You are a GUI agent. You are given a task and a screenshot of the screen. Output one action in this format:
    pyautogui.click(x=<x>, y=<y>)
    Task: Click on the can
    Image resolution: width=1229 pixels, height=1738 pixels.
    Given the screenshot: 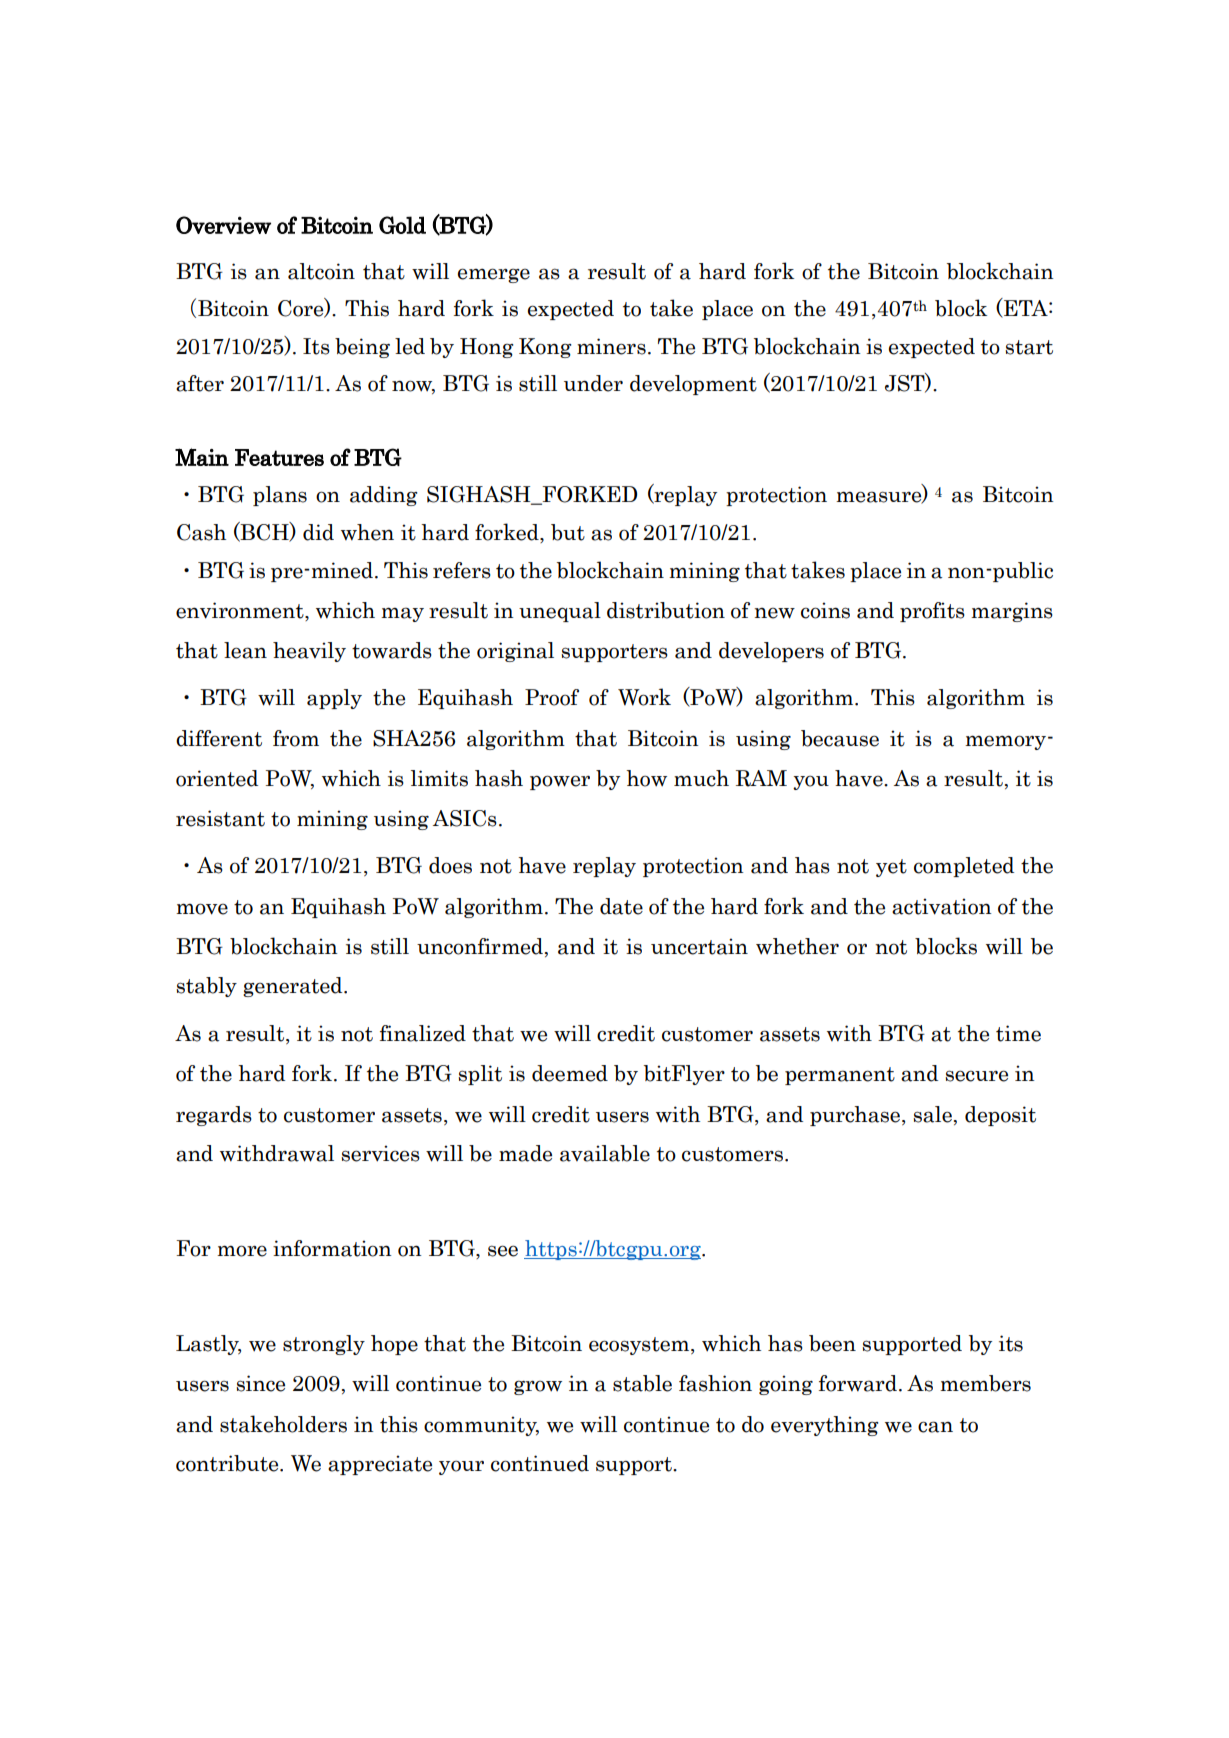 What is the action you would take?
    pyautogui.click(x=935, y=1427)
